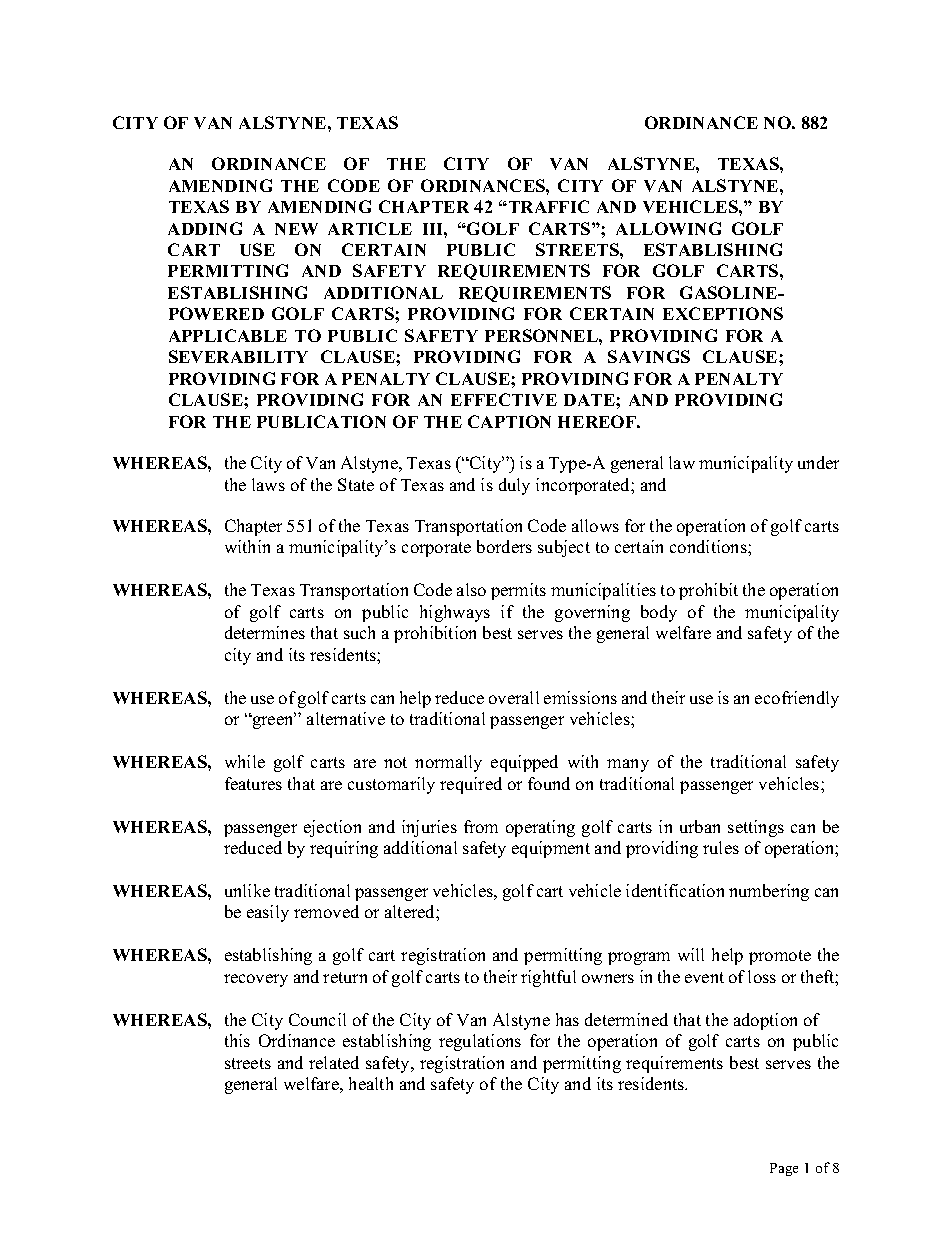 This screenshot has height=1233, width=952. What do you see at coordinates (709, 546) in the screenshot?
I see `conditions` at bounding box center [709, 546].
